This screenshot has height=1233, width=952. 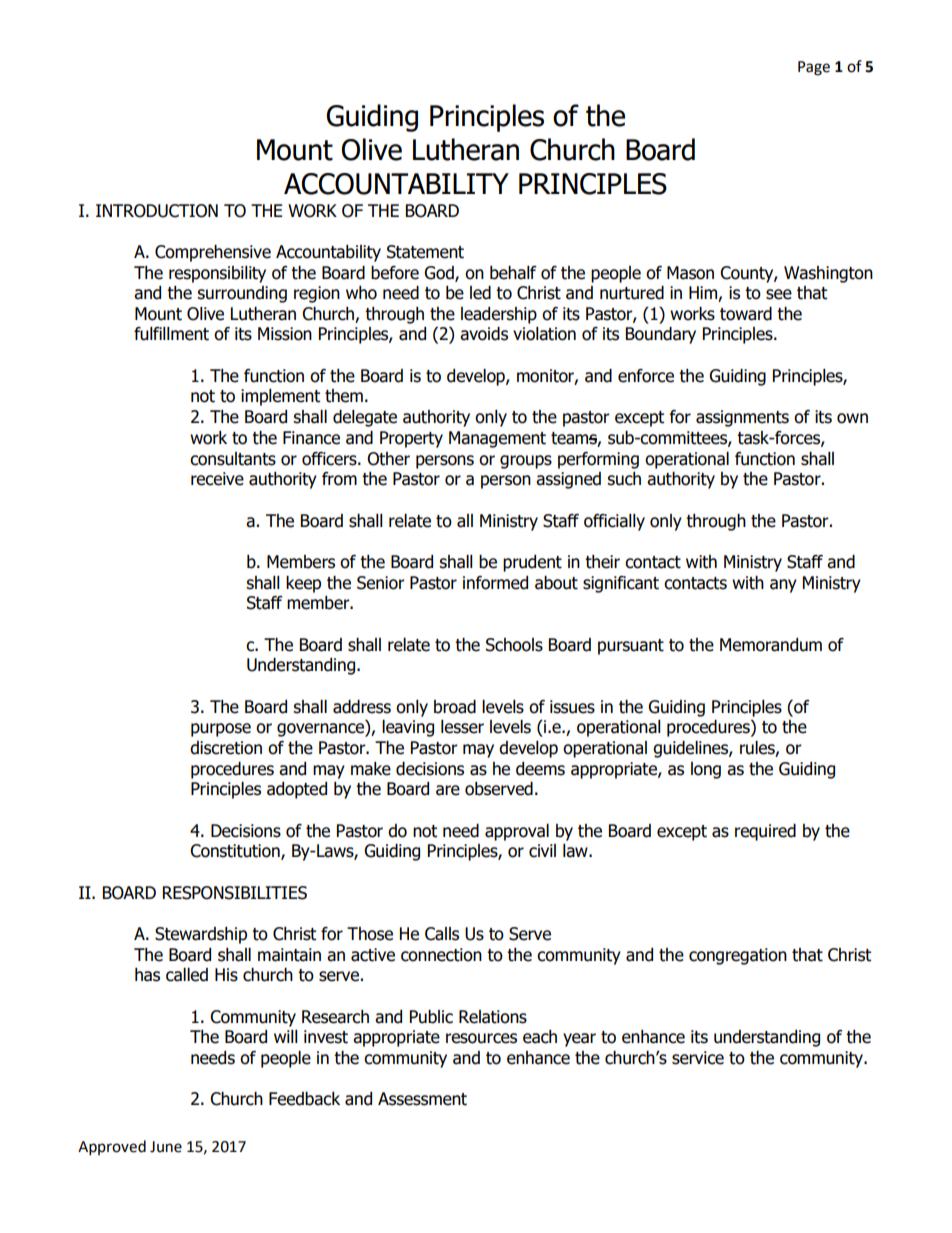 I want to click on June, so click(x=166, y=1147).
